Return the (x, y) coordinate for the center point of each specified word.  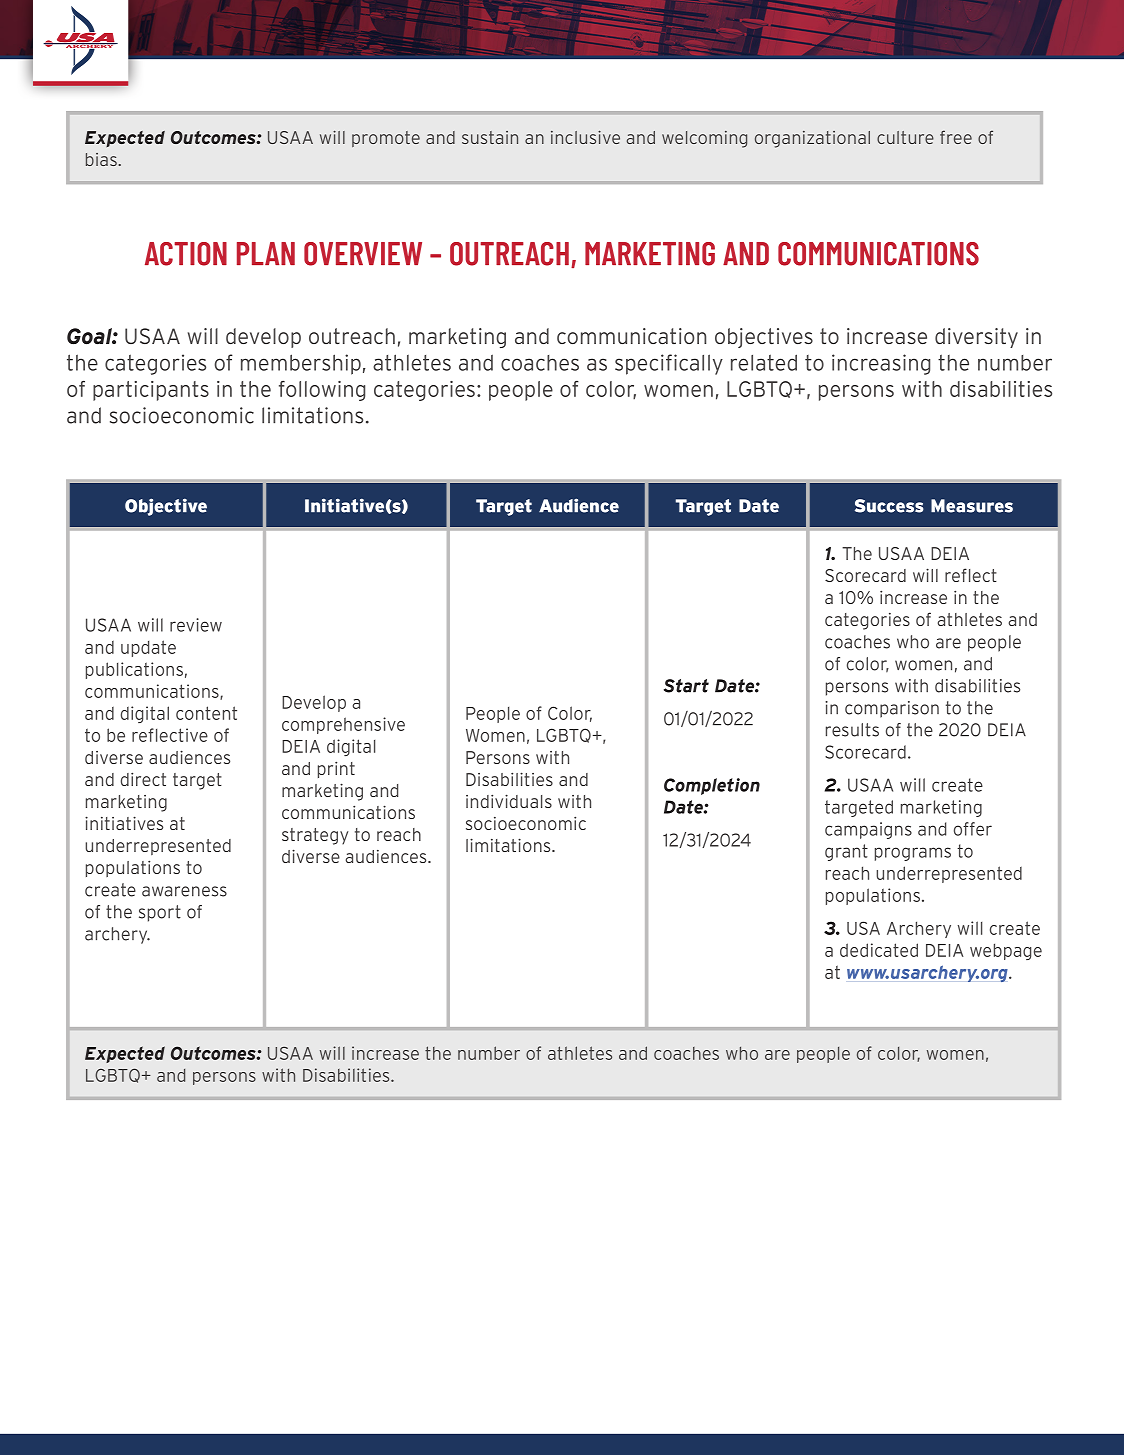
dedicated (879, 950)
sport (160, 913)
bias (102, 159)
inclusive (585, 137)
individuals (509, 801)
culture (905, 137)
